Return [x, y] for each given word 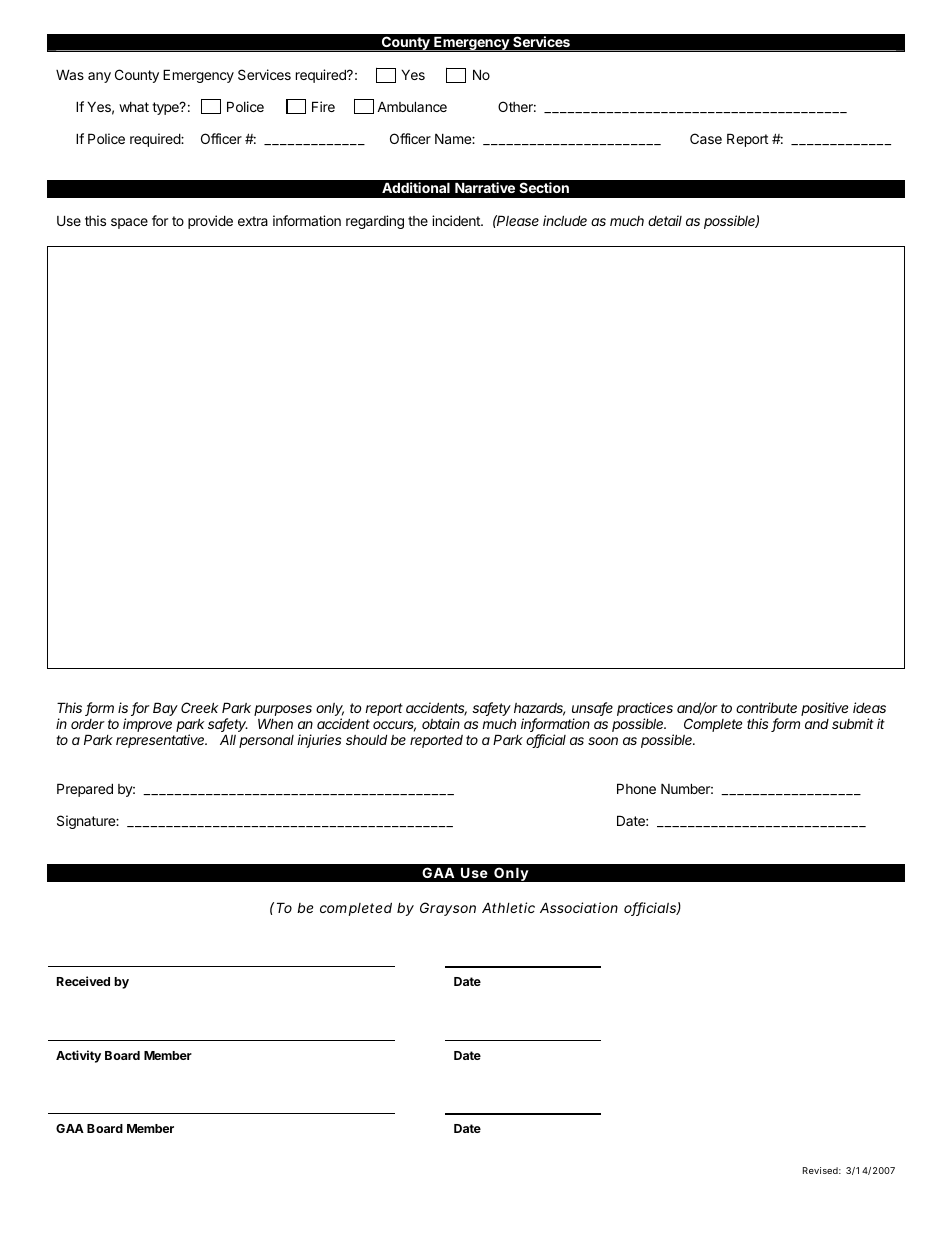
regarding [375, 222]
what [134, 107]
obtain [441, 723]
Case [706, 138]
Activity [78, 1056]
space [129, 223]
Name [454, 138]
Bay [165, 709]
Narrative [485, 187]
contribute [766, 707]
